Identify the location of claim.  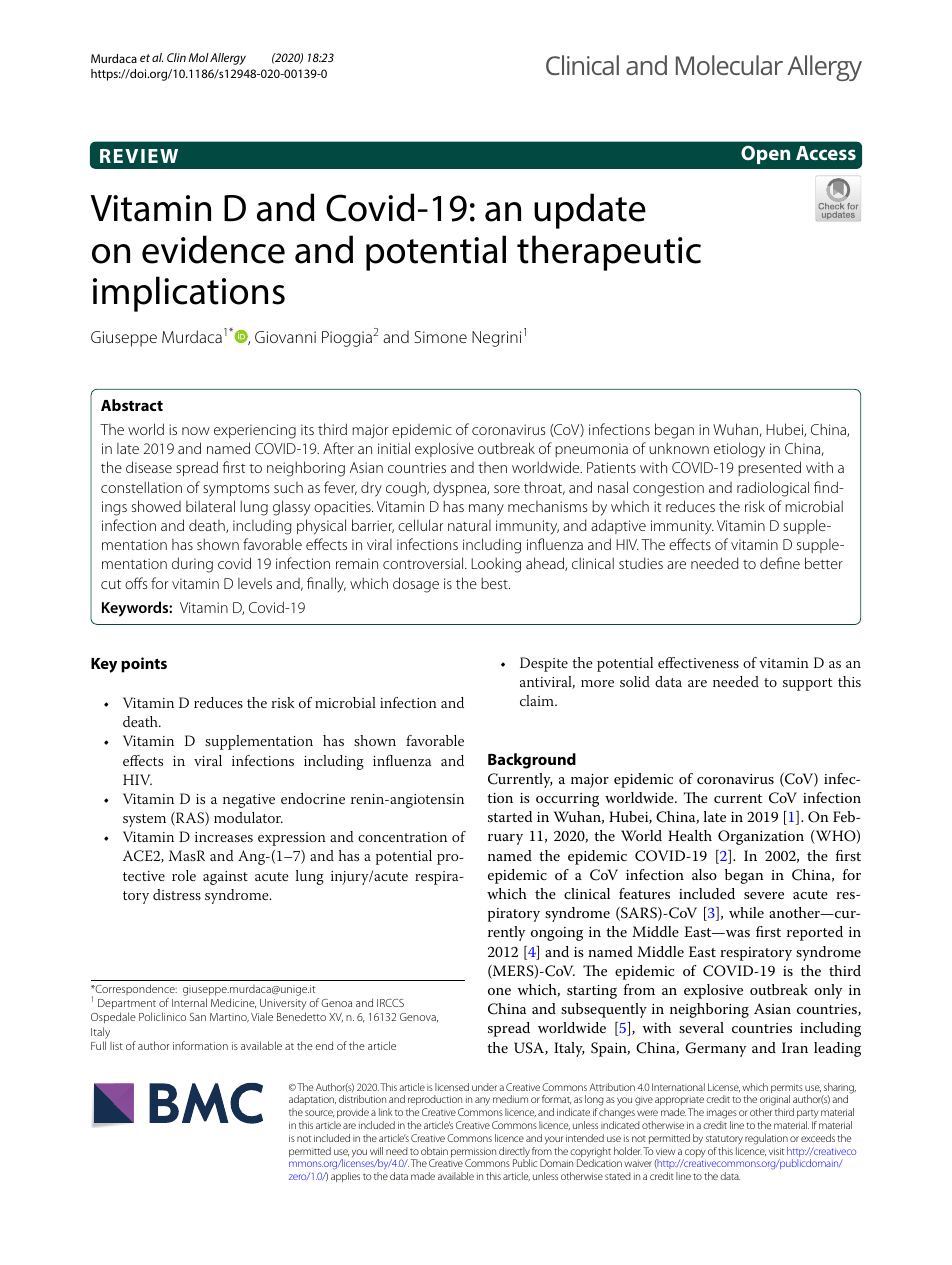
(538, 700).
